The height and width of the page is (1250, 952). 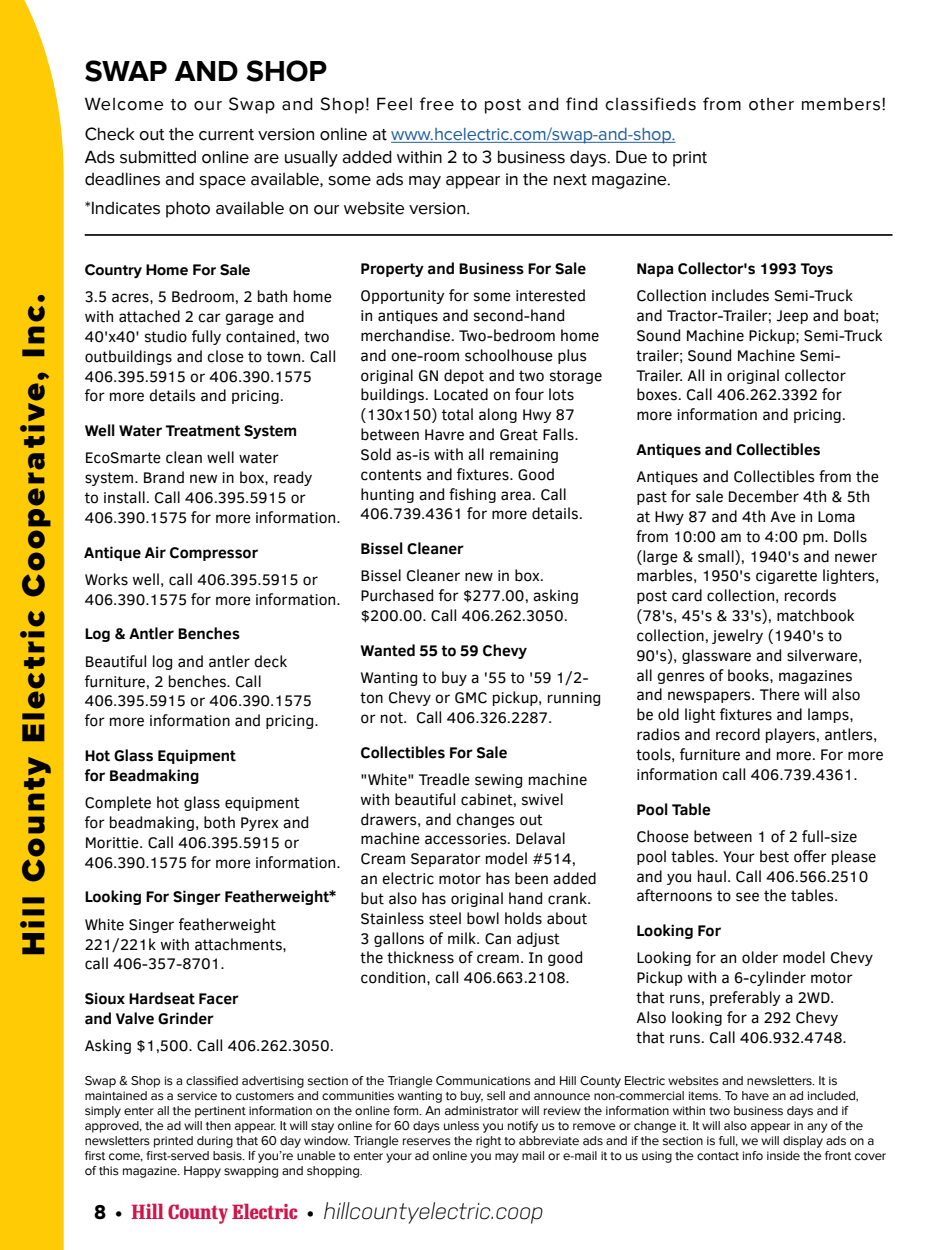 I want to click on during, so click(x=215, y=1142).
